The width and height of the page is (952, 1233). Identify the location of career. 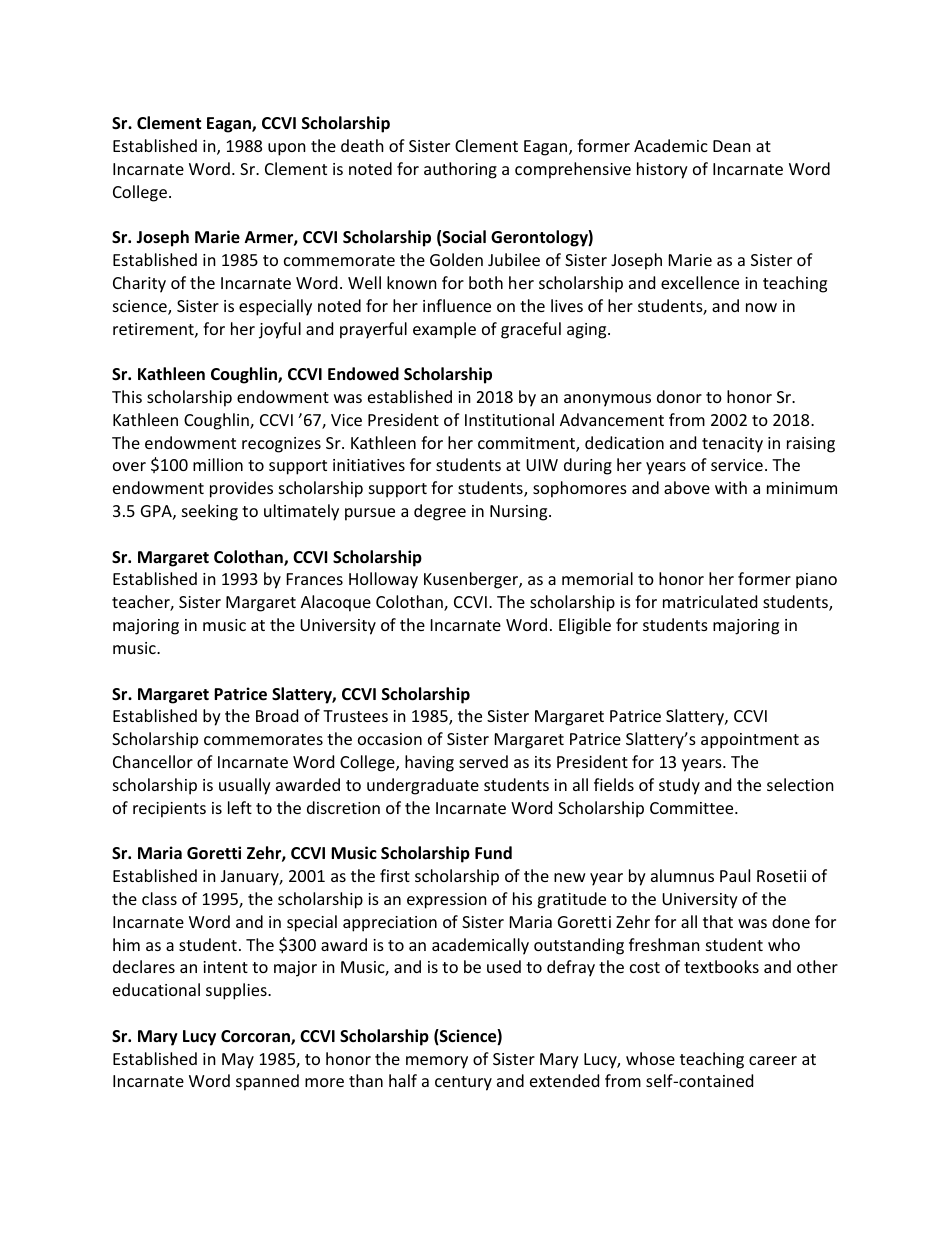
(773, 1060).
